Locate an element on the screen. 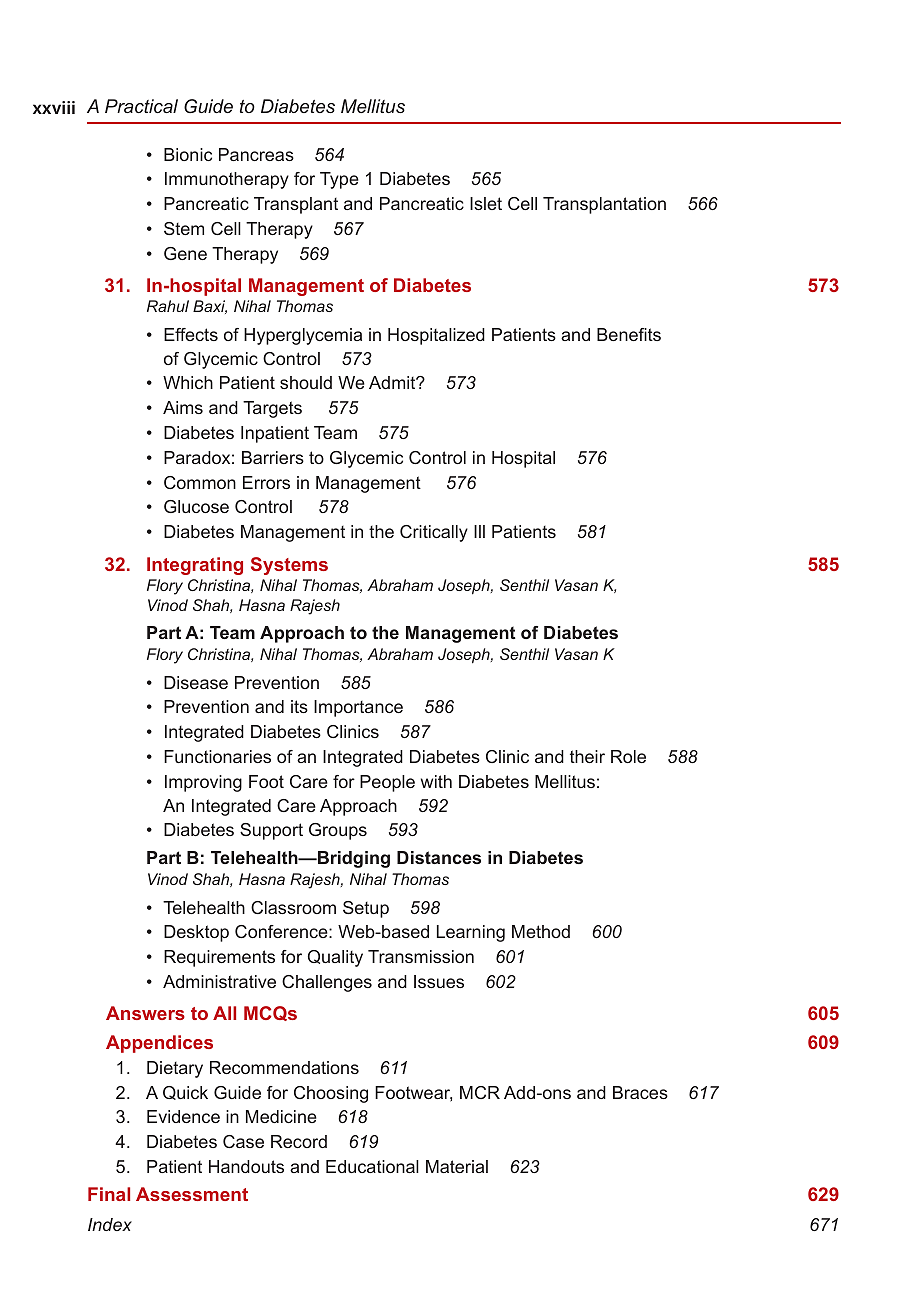 The height and width of the screenshot is (1315, 924). Braces is located at coordinates (640, 1092).
